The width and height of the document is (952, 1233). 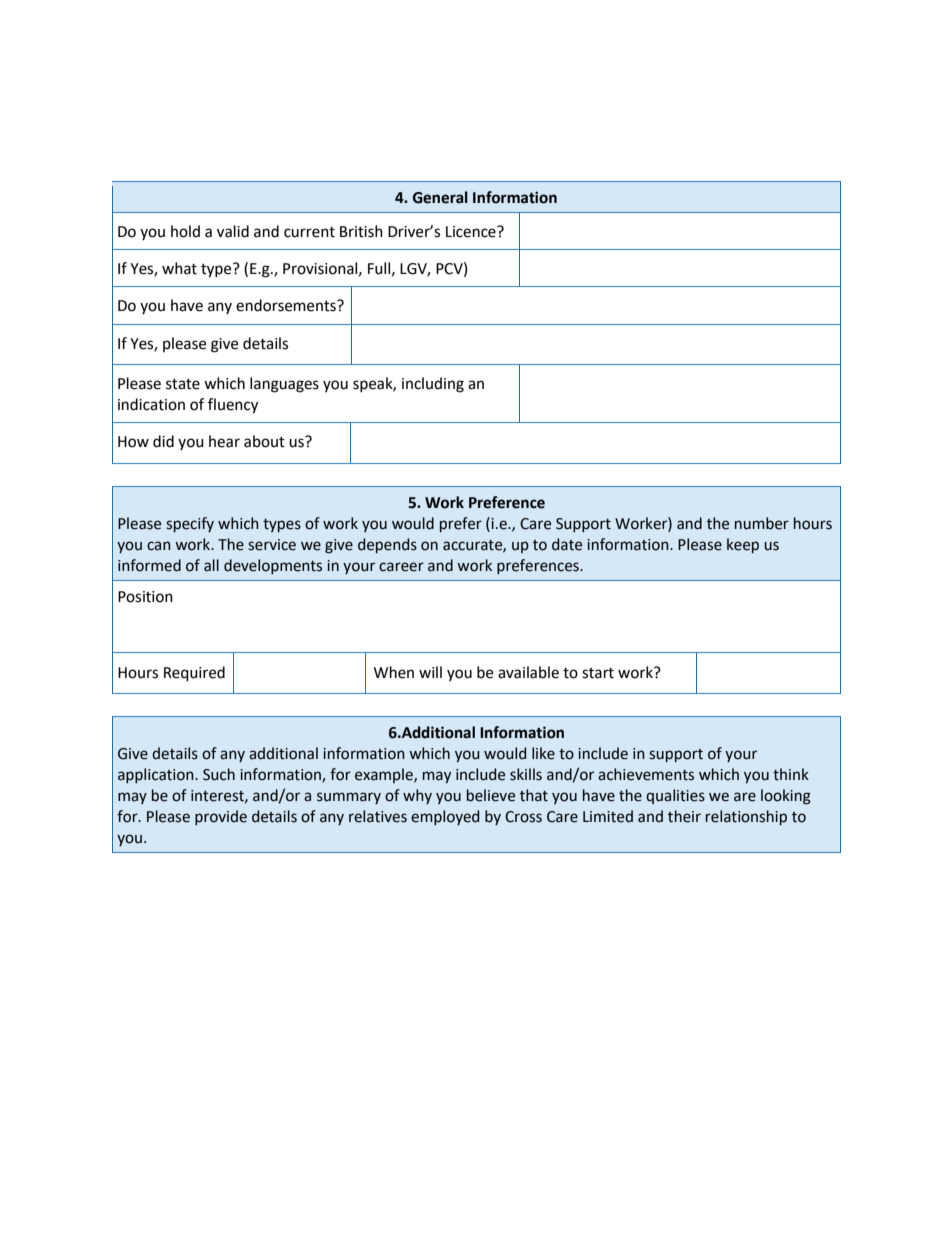 I want to click on valid, so click(x=233, y=231).
